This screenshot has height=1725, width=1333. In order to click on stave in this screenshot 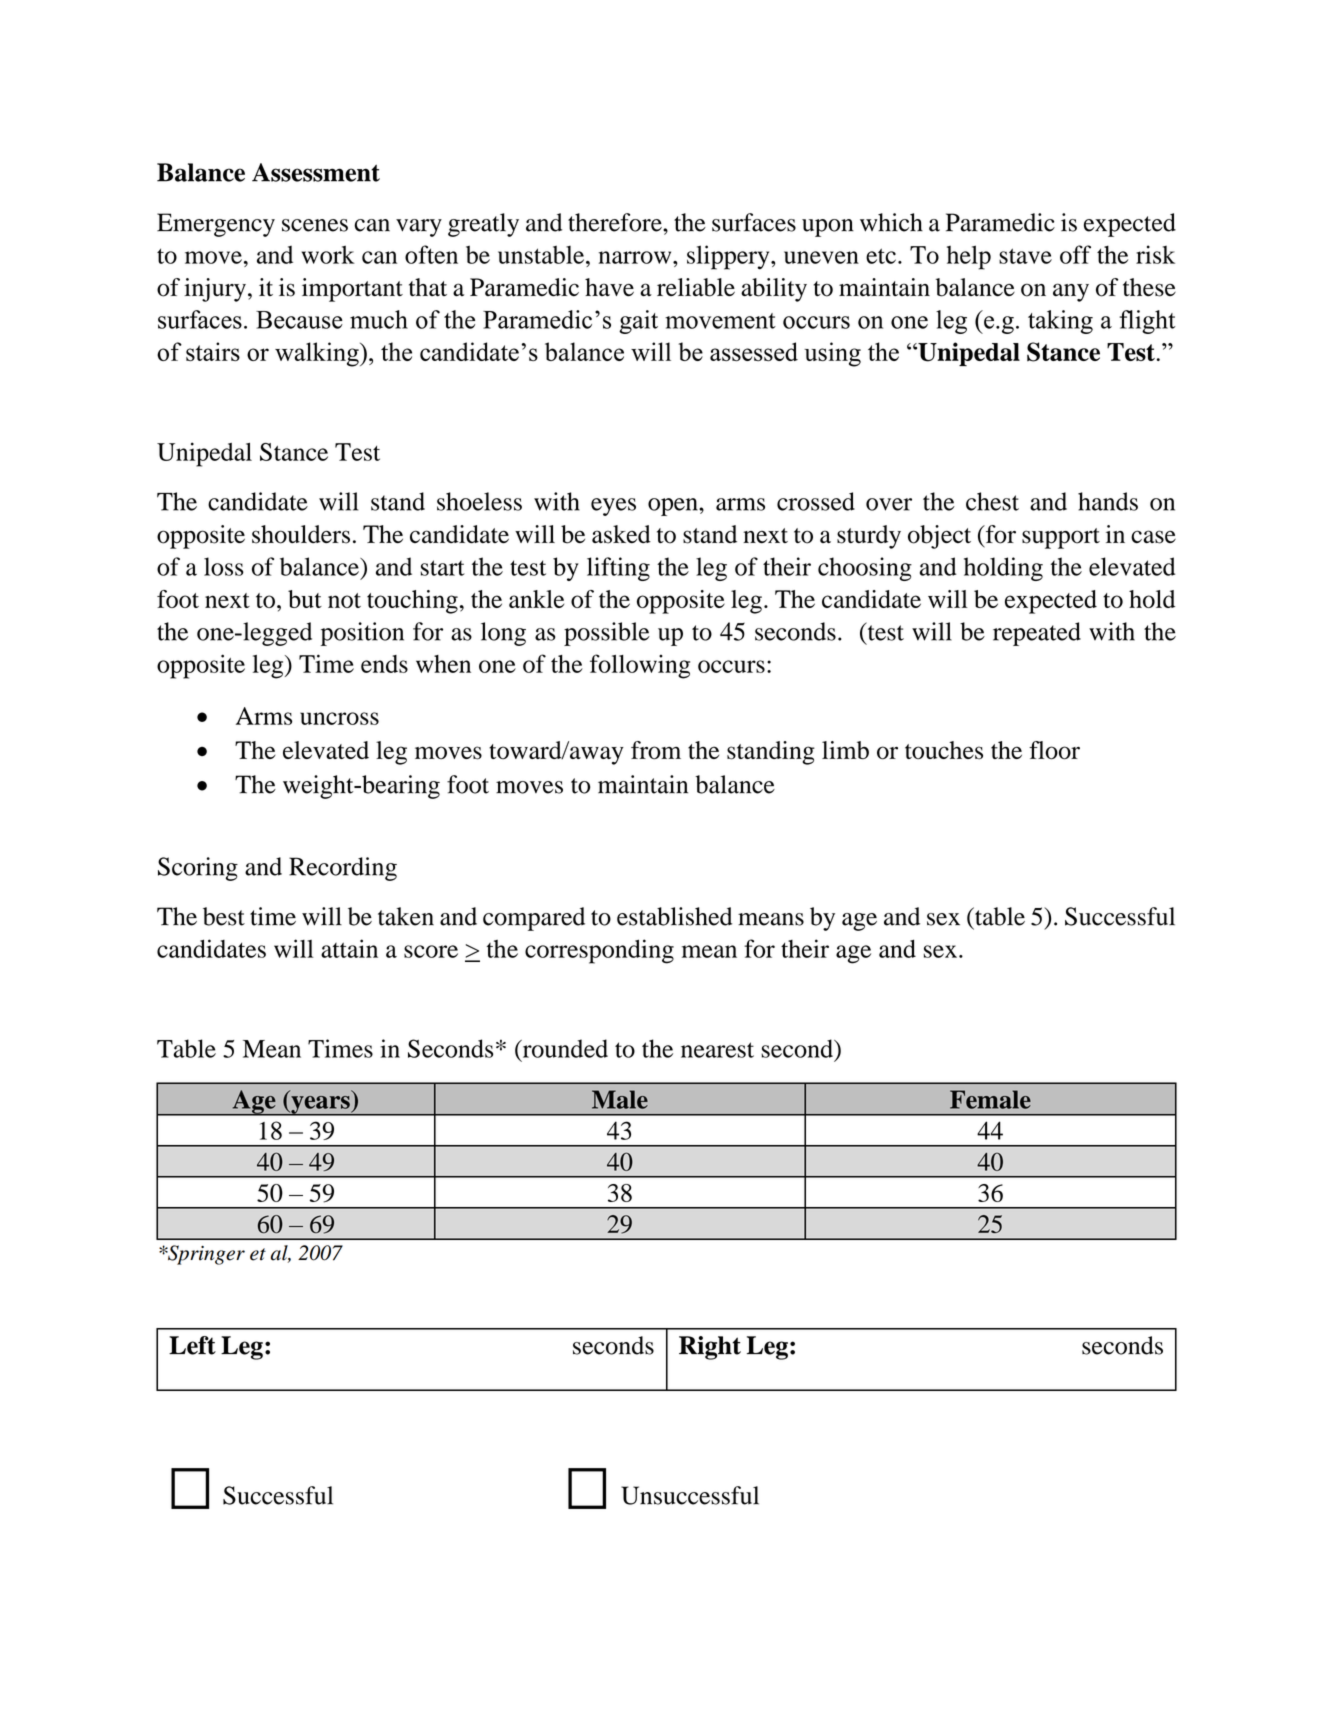, I will do `click(1025, 256)`.
